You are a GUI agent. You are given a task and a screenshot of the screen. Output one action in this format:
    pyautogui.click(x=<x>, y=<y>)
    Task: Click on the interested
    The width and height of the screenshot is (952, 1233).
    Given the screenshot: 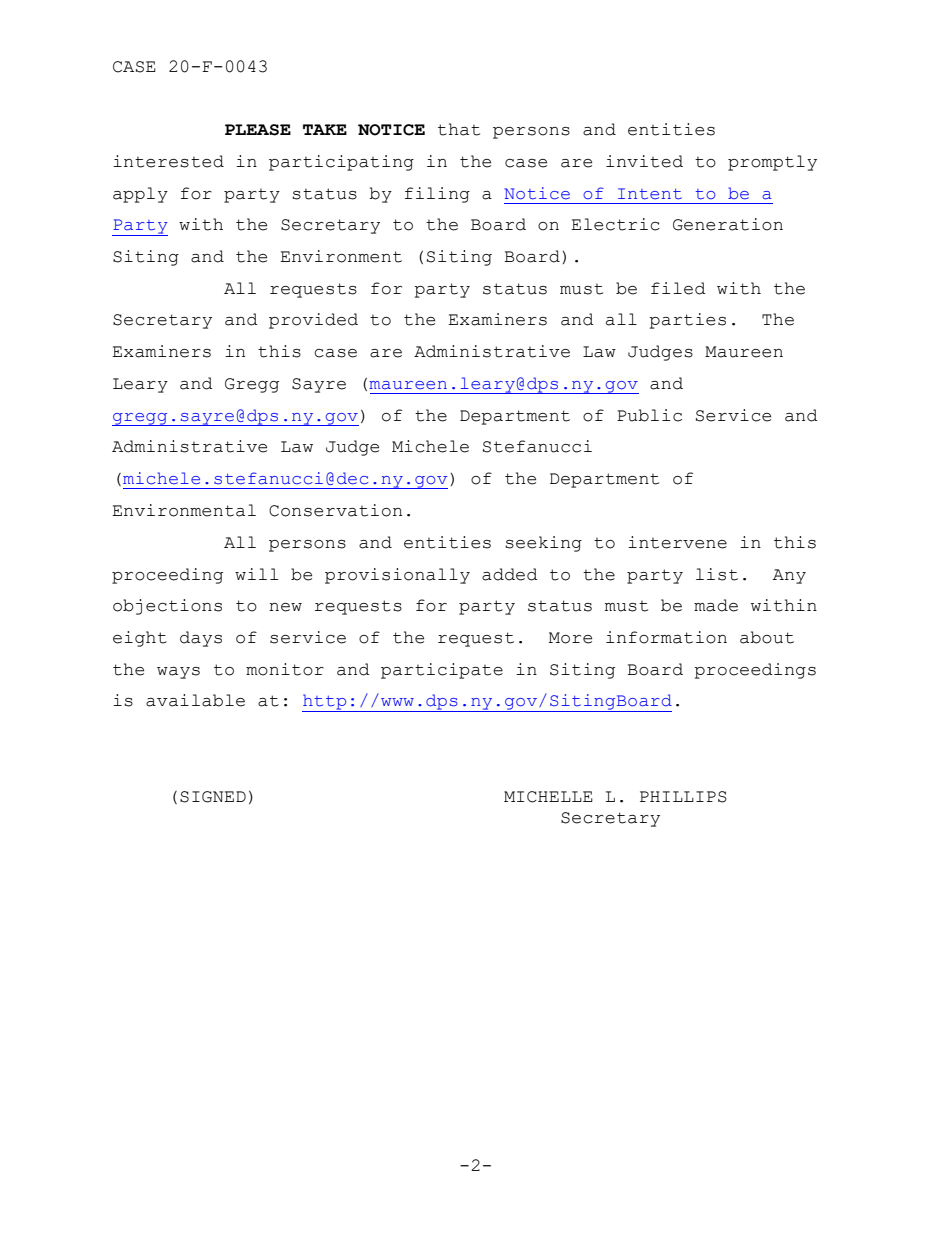 What is the action you would take?
    pyautogui.click(x=168, y=161)
